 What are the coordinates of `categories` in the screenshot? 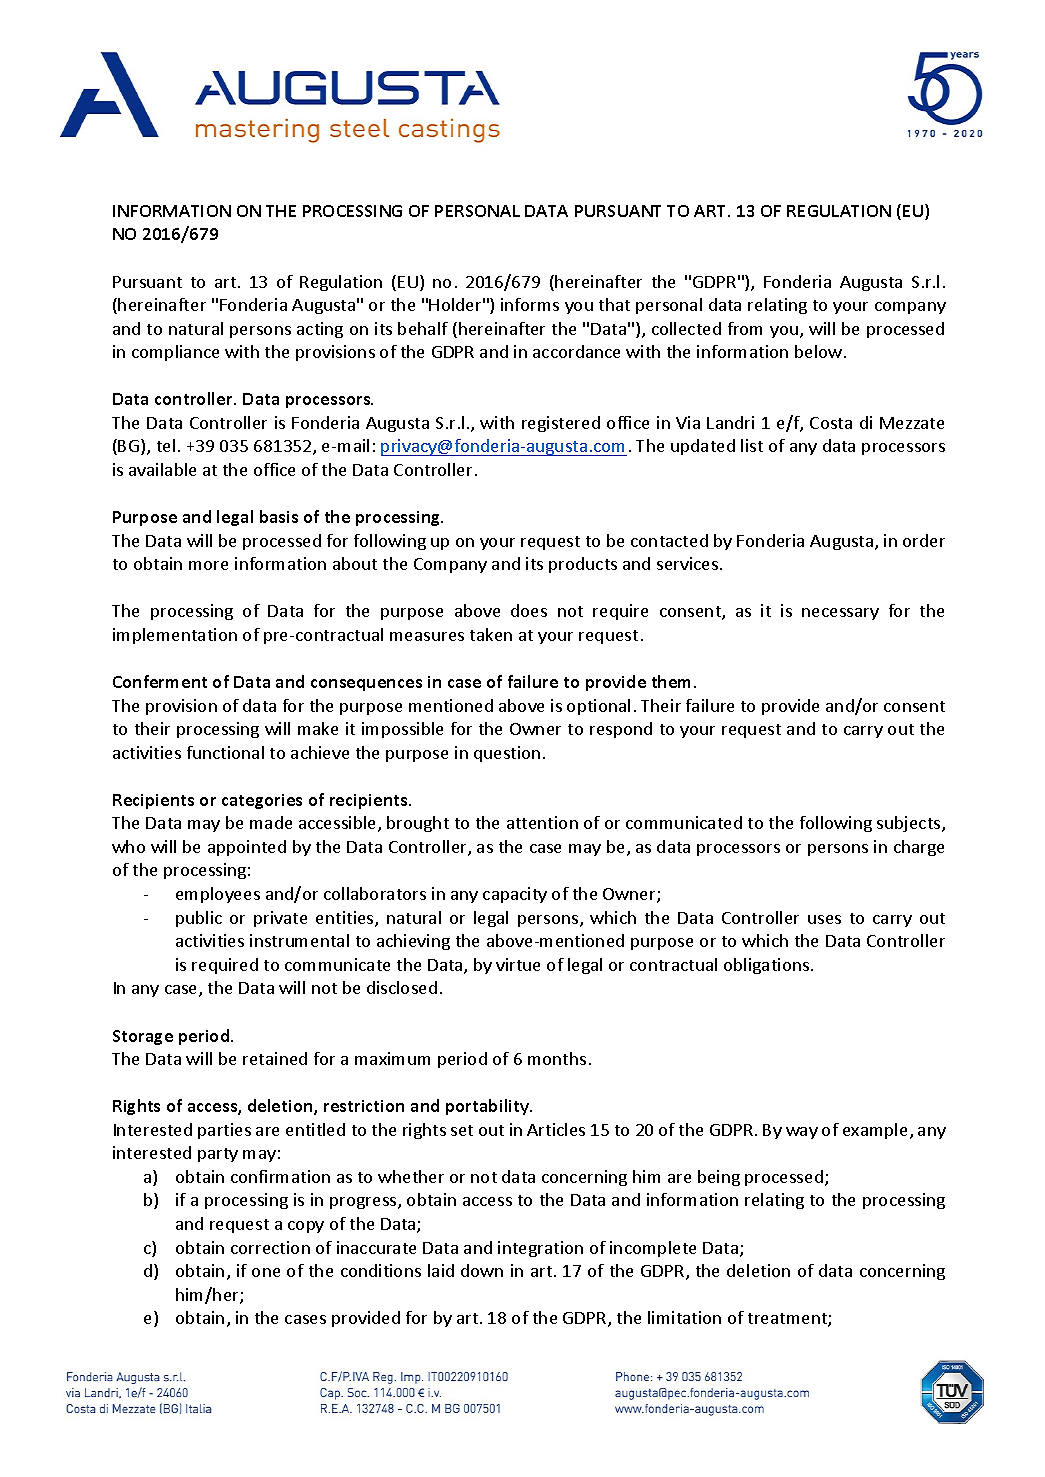 It's located at (262, 801).
